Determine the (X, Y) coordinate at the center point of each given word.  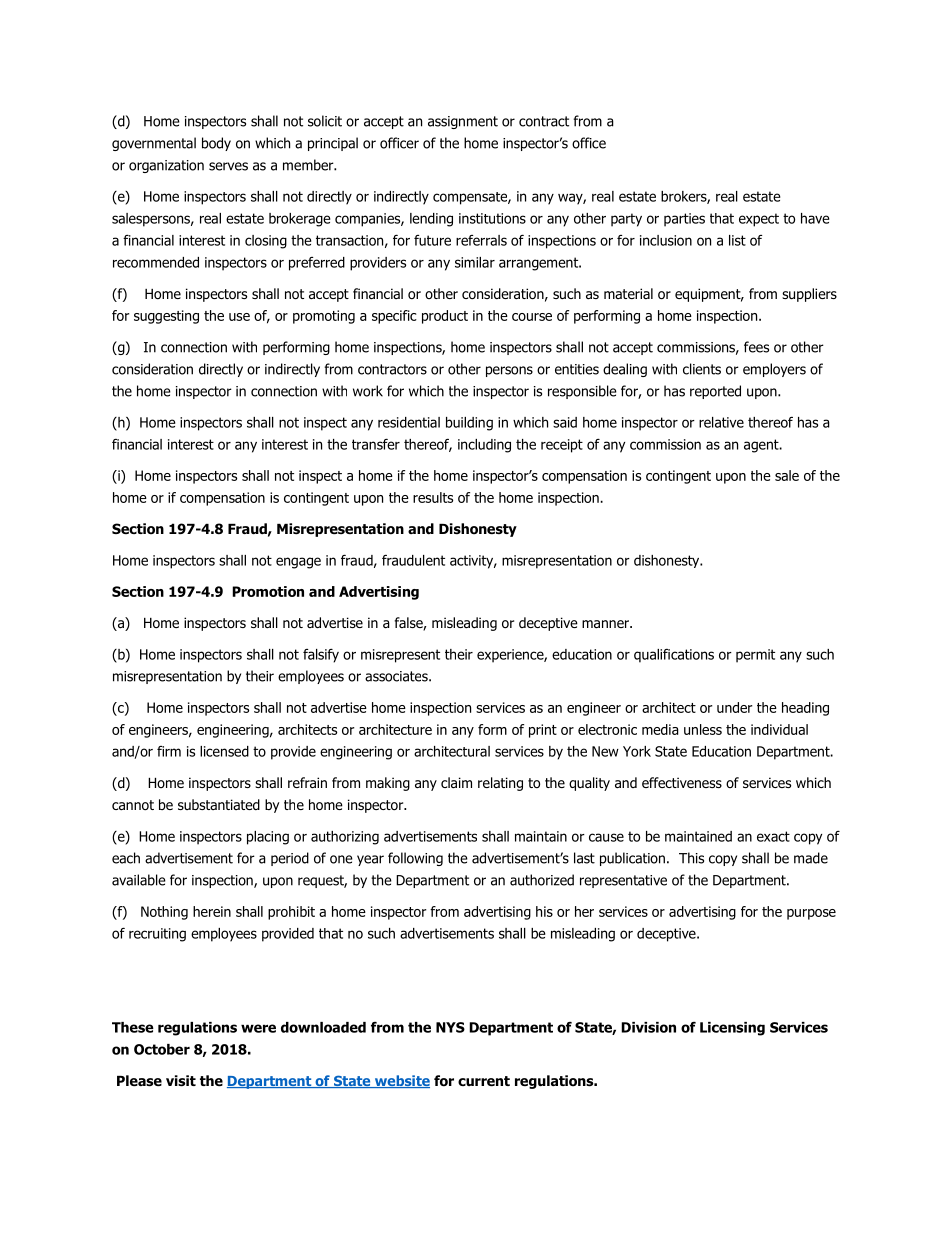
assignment (463, 122)
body (216, 144)
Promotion (268, 591)
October (162, 1049)
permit (755, 656)
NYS (450, 1027)
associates (397, 676)
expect (759, 220)
